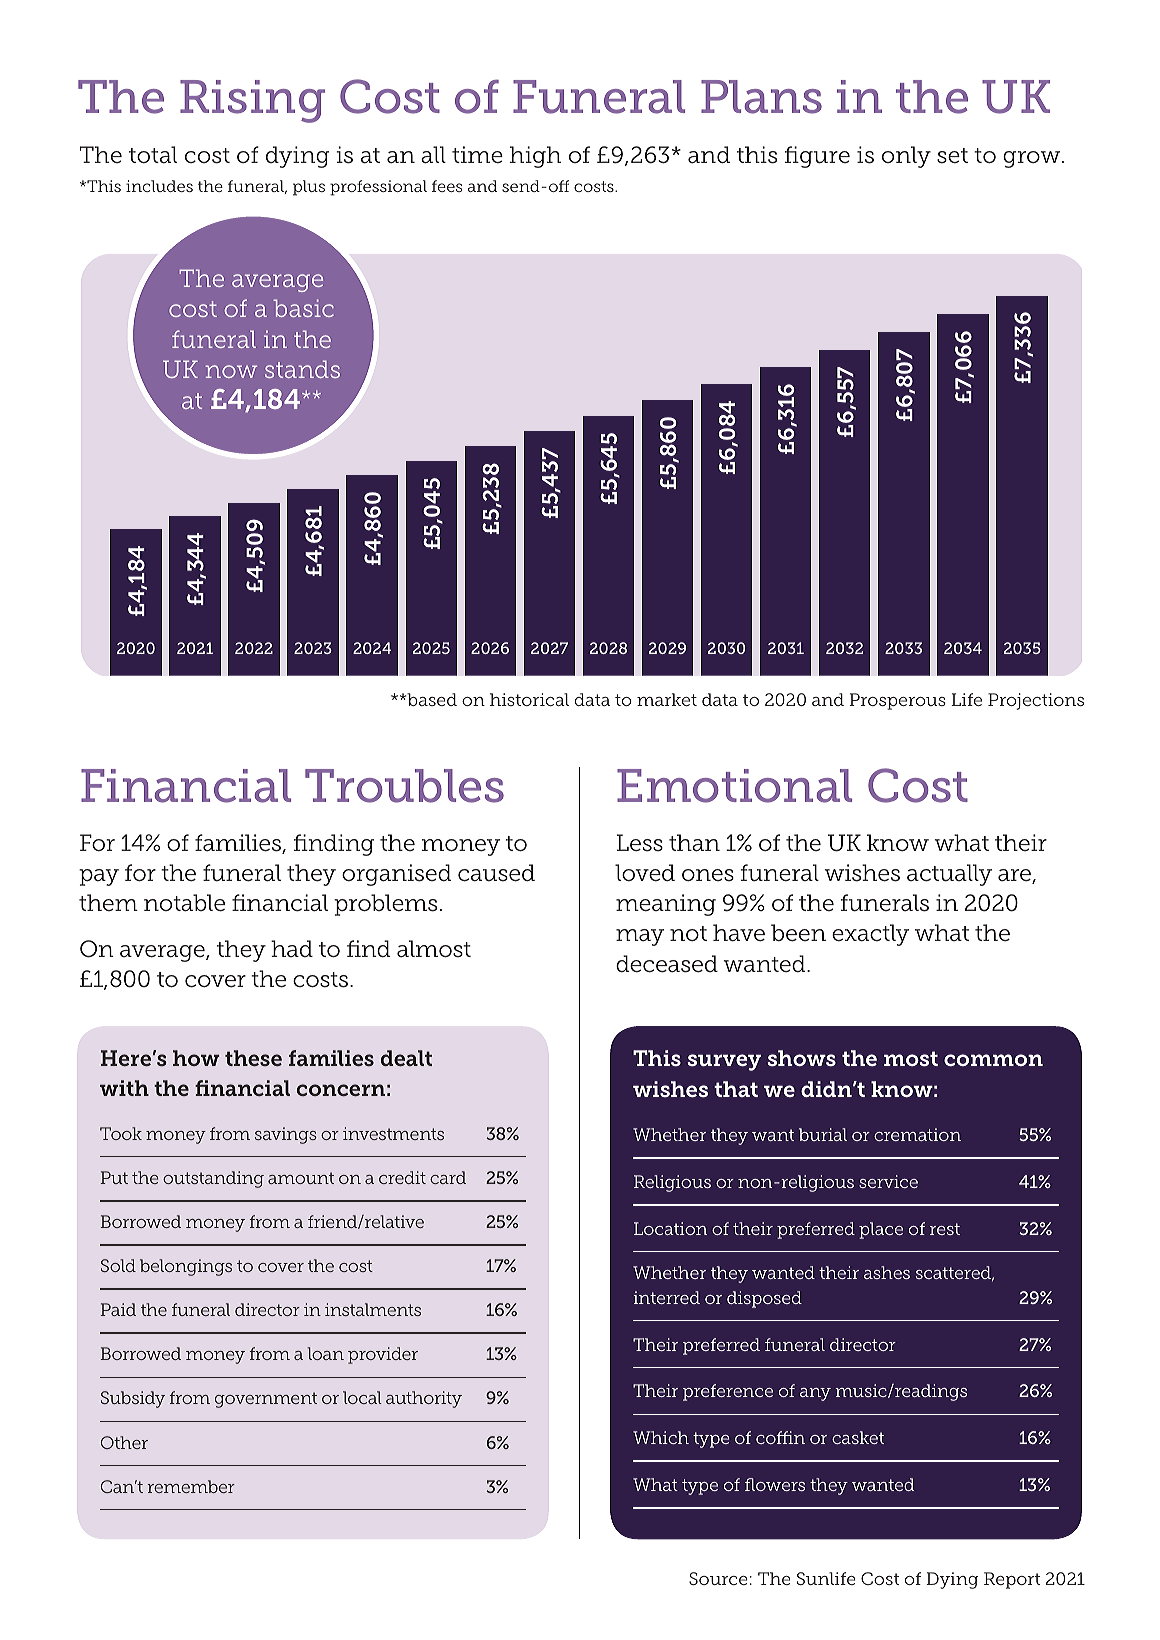 The width and height of the page is (1160, 1640). Describe the element at coordinates (213, 1179) in the page. I see `outstanding` at that location.
